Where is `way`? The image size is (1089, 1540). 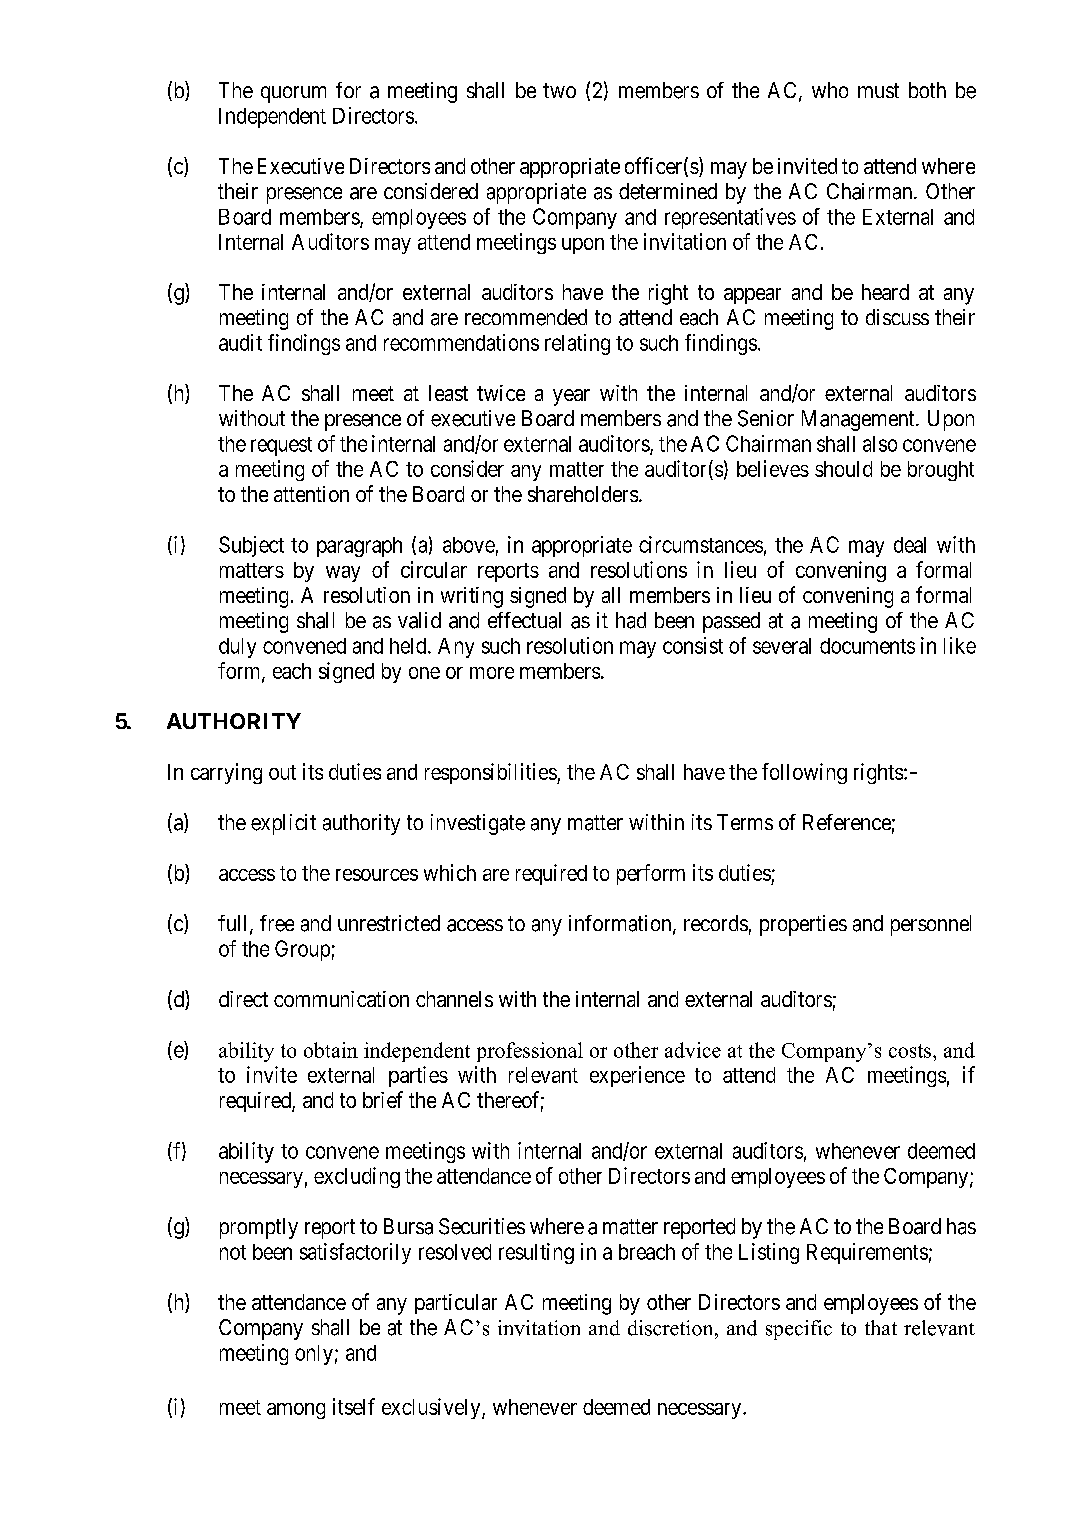 way is located at coordinates (343, 574).
